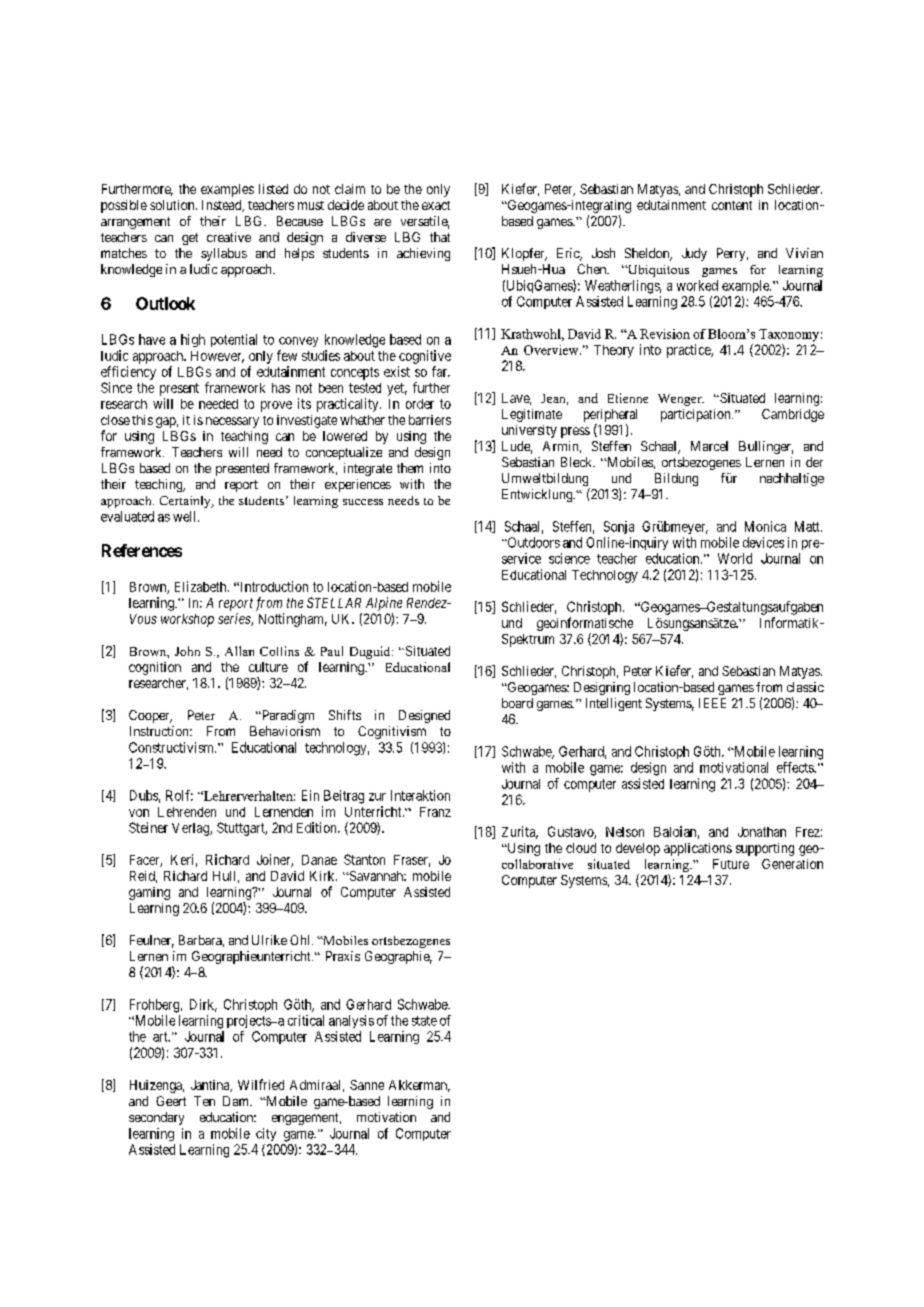 Image resolution: width=924 pixels, height=1307 pixels. Describe the element at coordinates (732, 205) in the screenshot. I see `content` at that location.
